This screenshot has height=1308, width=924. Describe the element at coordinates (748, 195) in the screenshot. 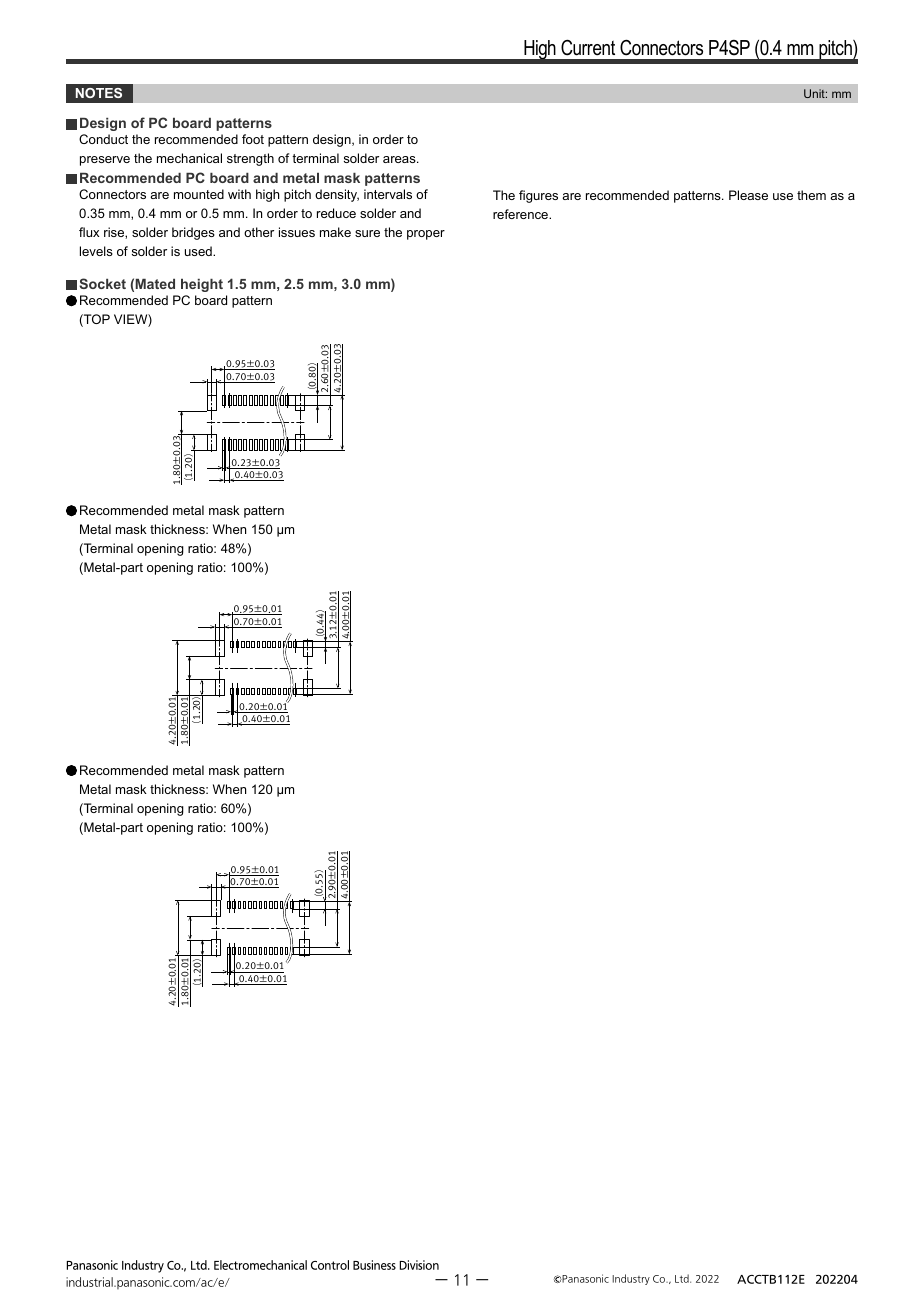

I see `Please` at that location.
